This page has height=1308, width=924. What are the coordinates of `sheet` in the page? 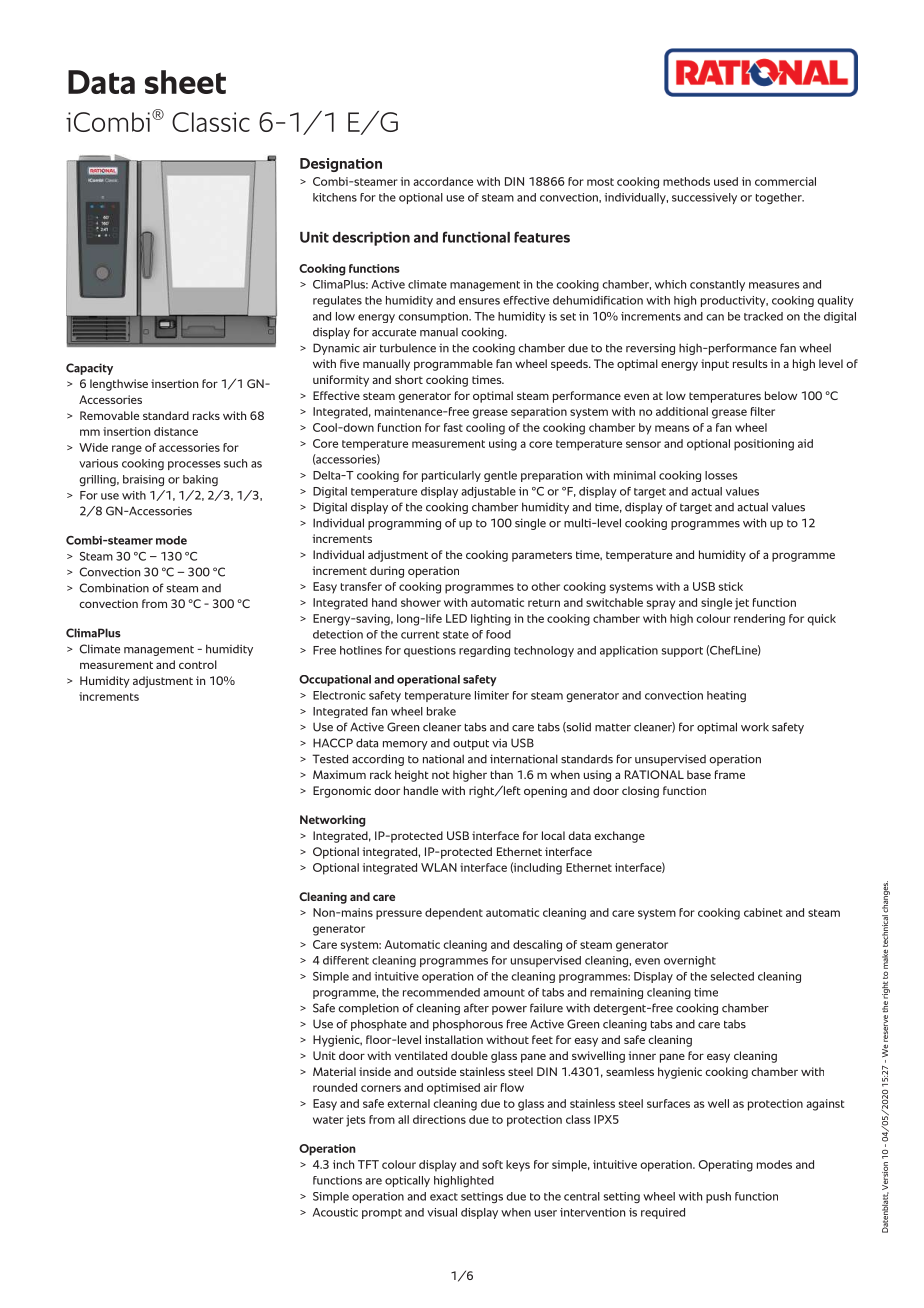 It's located at (185, 82).
